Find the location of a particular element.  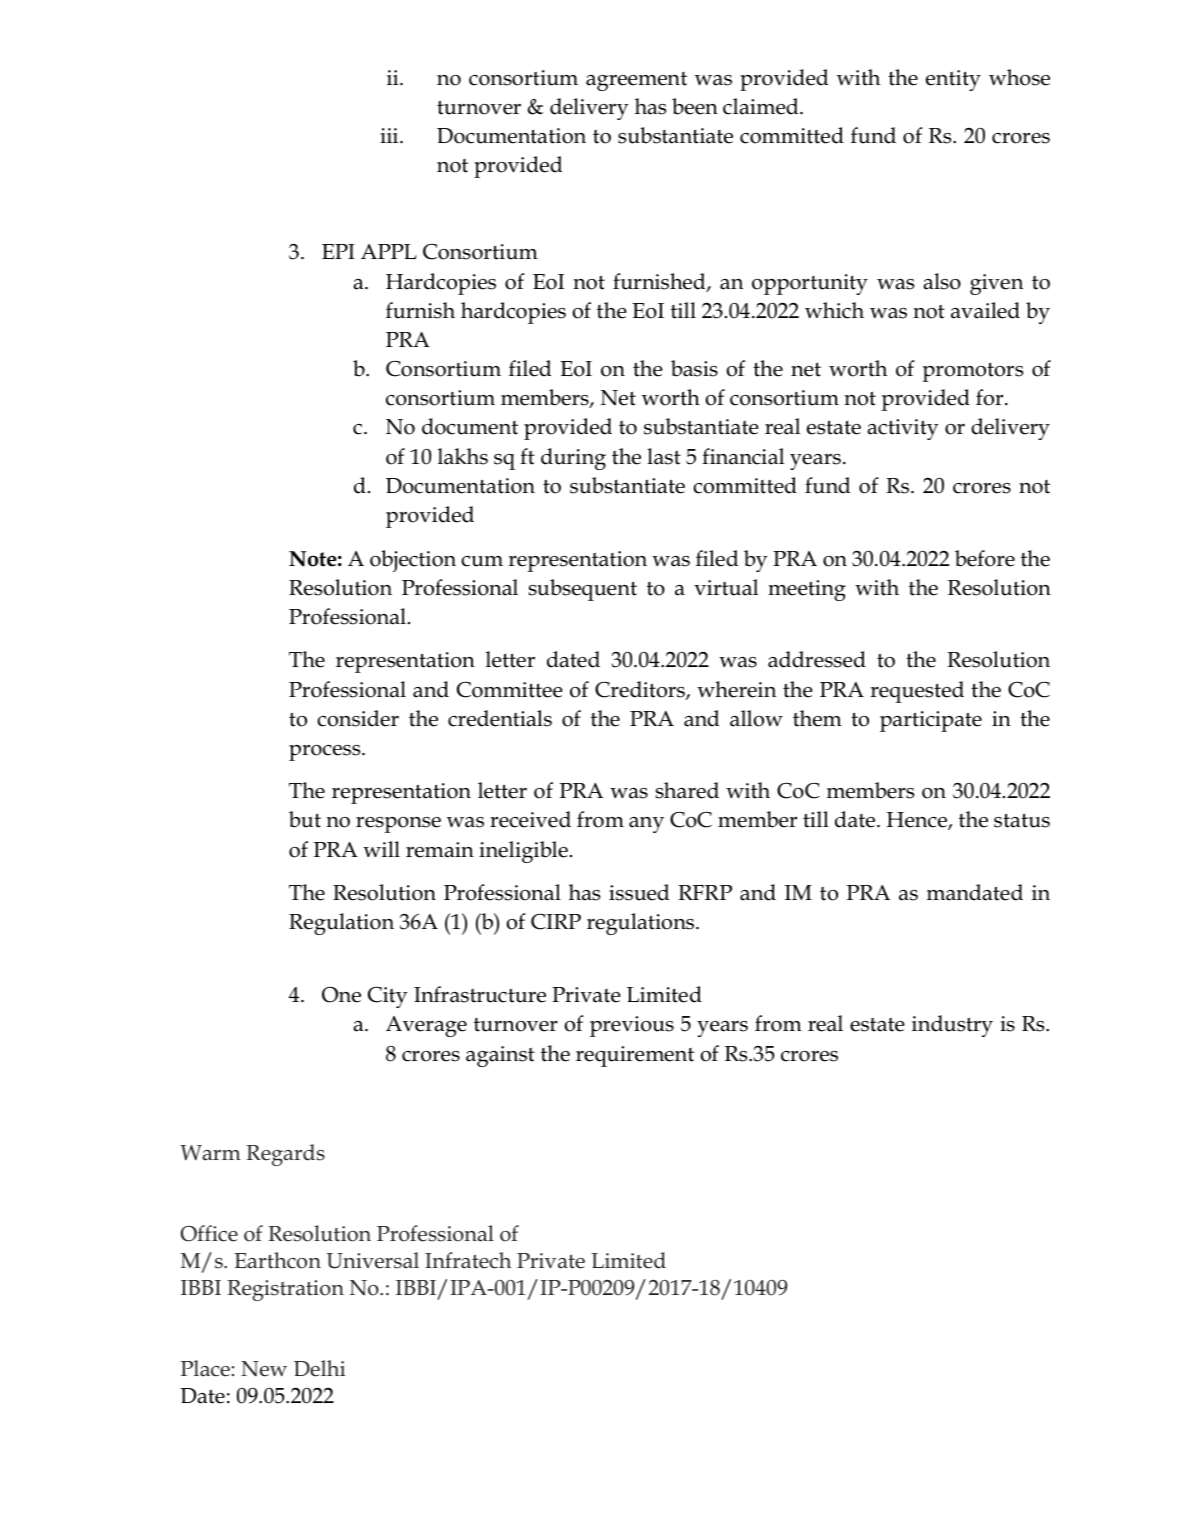

One is located at coordinates (341, 995).
